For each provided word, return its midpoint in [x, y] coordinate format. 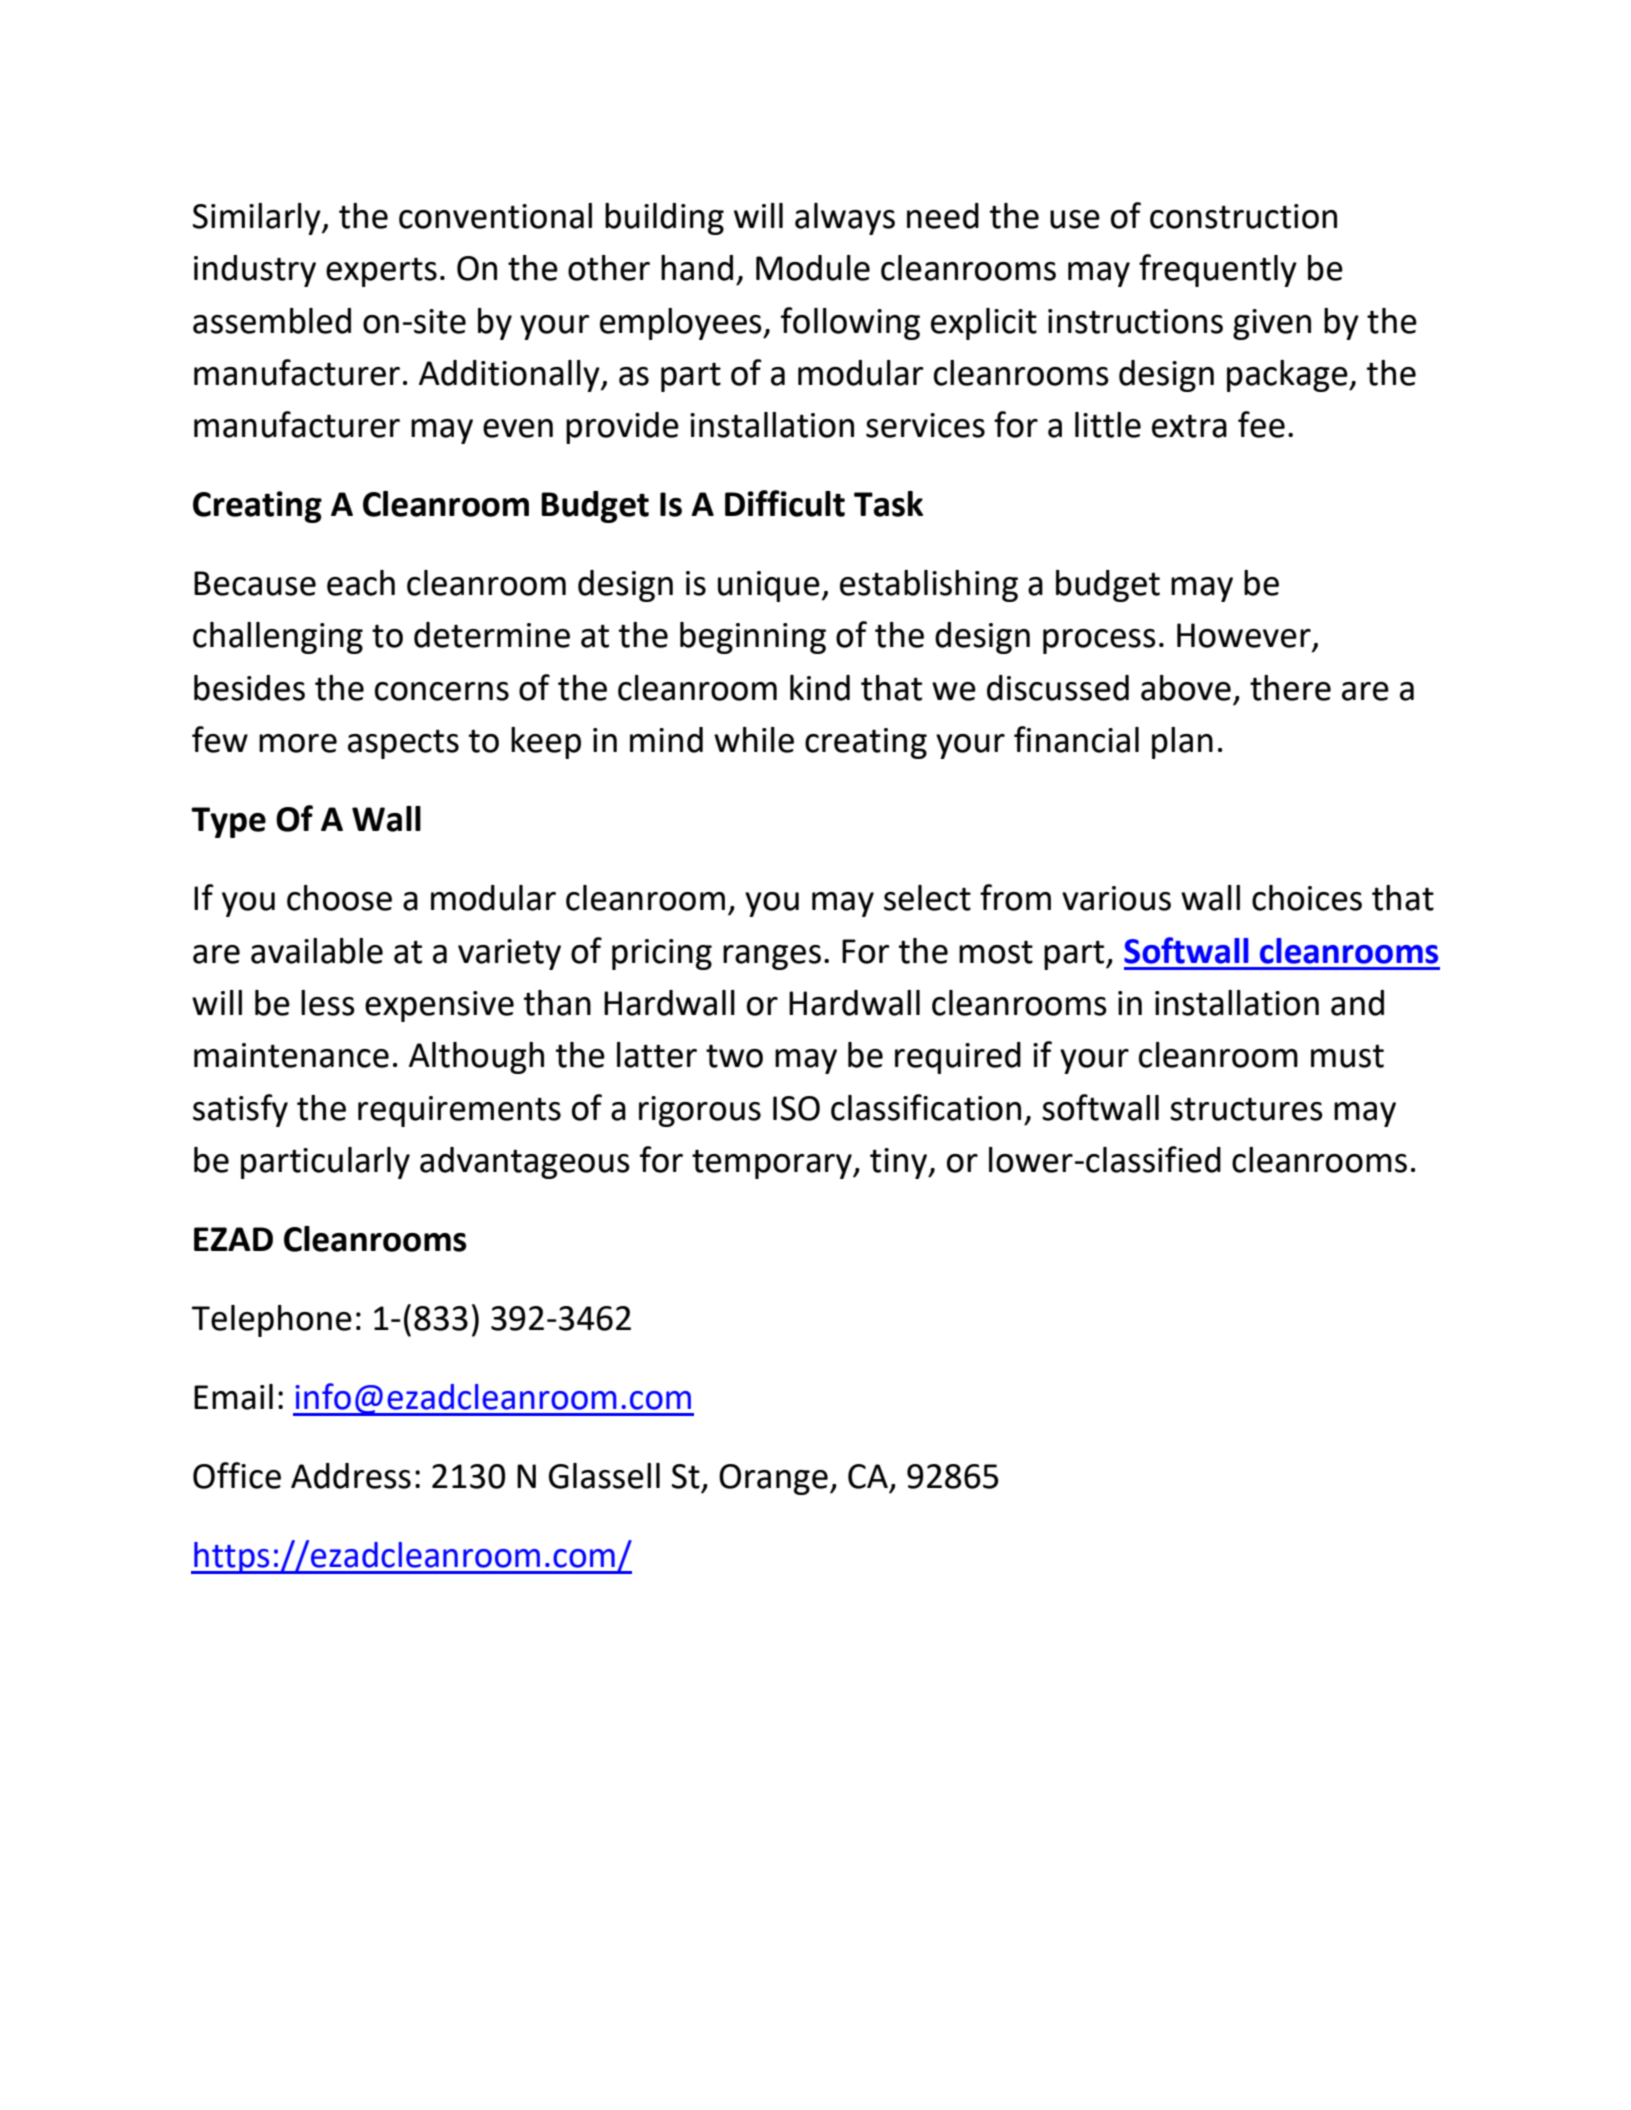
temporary [773, 1164]
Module [813, 268]
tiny [900, 1163]
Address [351, 1476]
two [734, 1056]
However [1245, 636]
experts [381, 272]
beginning [753, 638]
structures [1246, 1109]
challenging [278, 638]
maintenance [291, 1055]
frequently [1218, 270]
